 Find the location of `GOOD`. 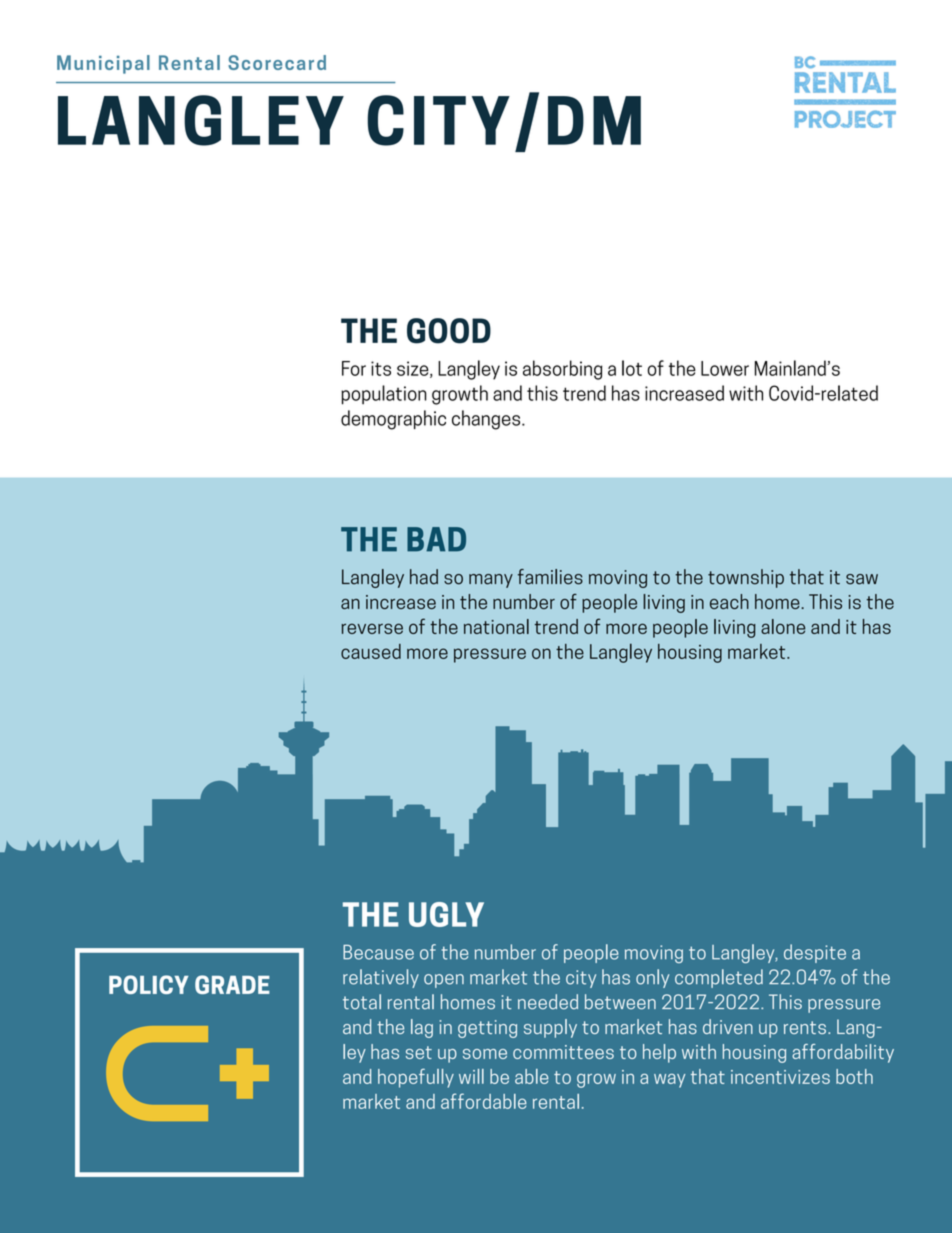

GOOD is located at coordinates (449, 331).
